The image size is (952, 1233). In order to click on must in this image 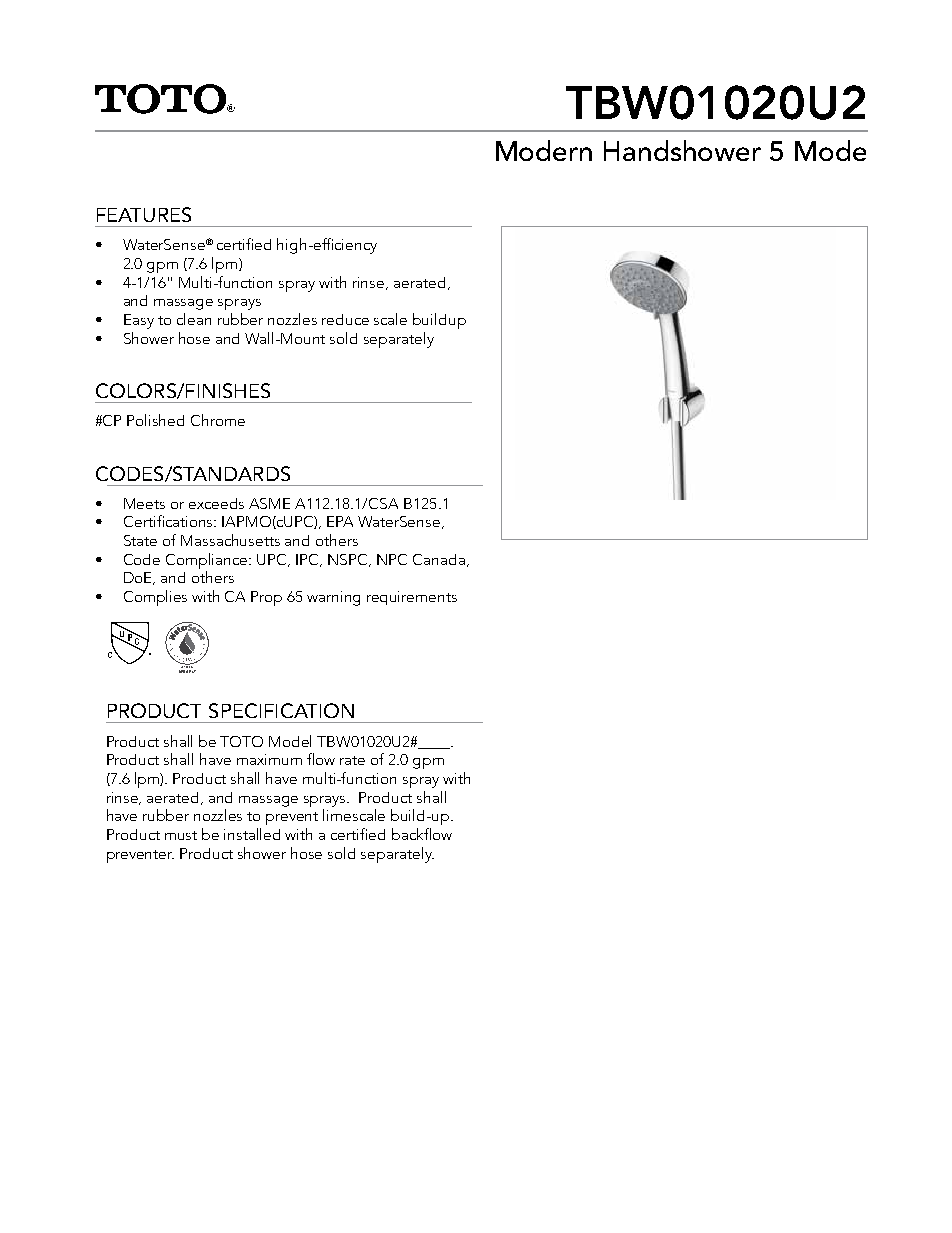, I will do `click(181, 835)`.
